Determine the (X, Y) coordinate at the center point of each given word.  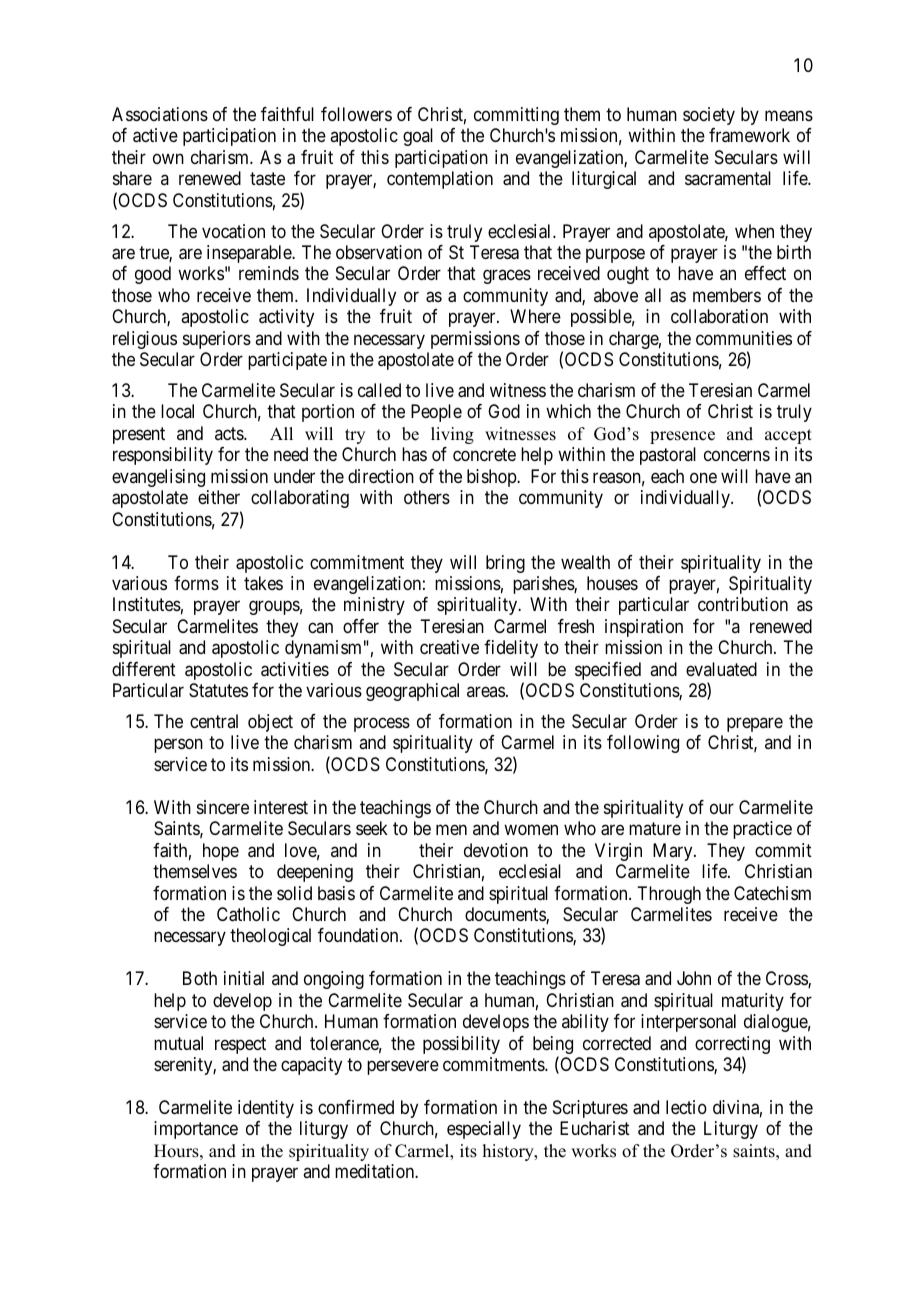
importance (196, 1130)
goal (418, 137)
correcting (732, 1046)
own (168, 158)
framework (749, 135)
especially (484, 1130)
